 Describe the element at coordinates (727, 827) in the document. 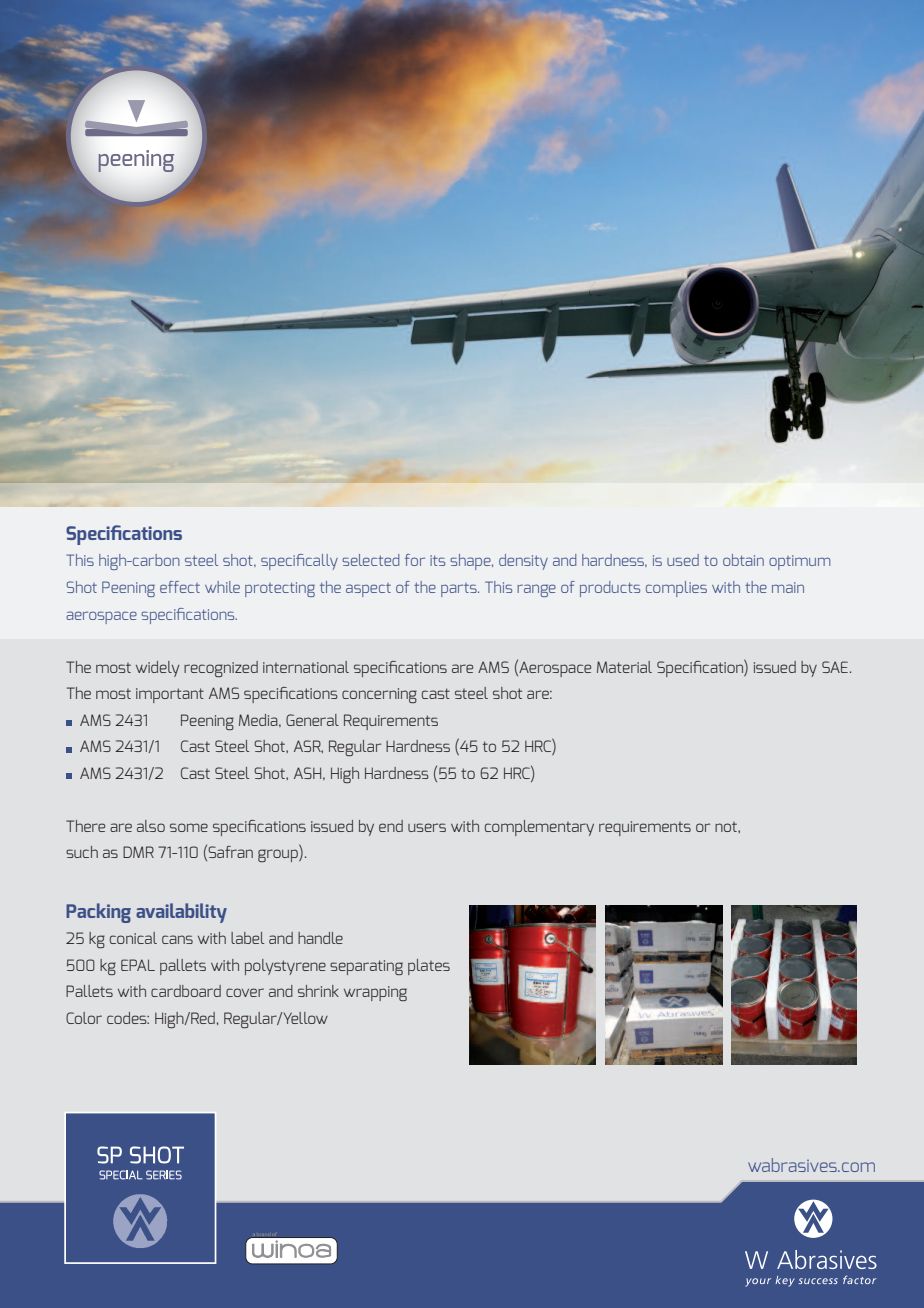

I see `not` at that location.
